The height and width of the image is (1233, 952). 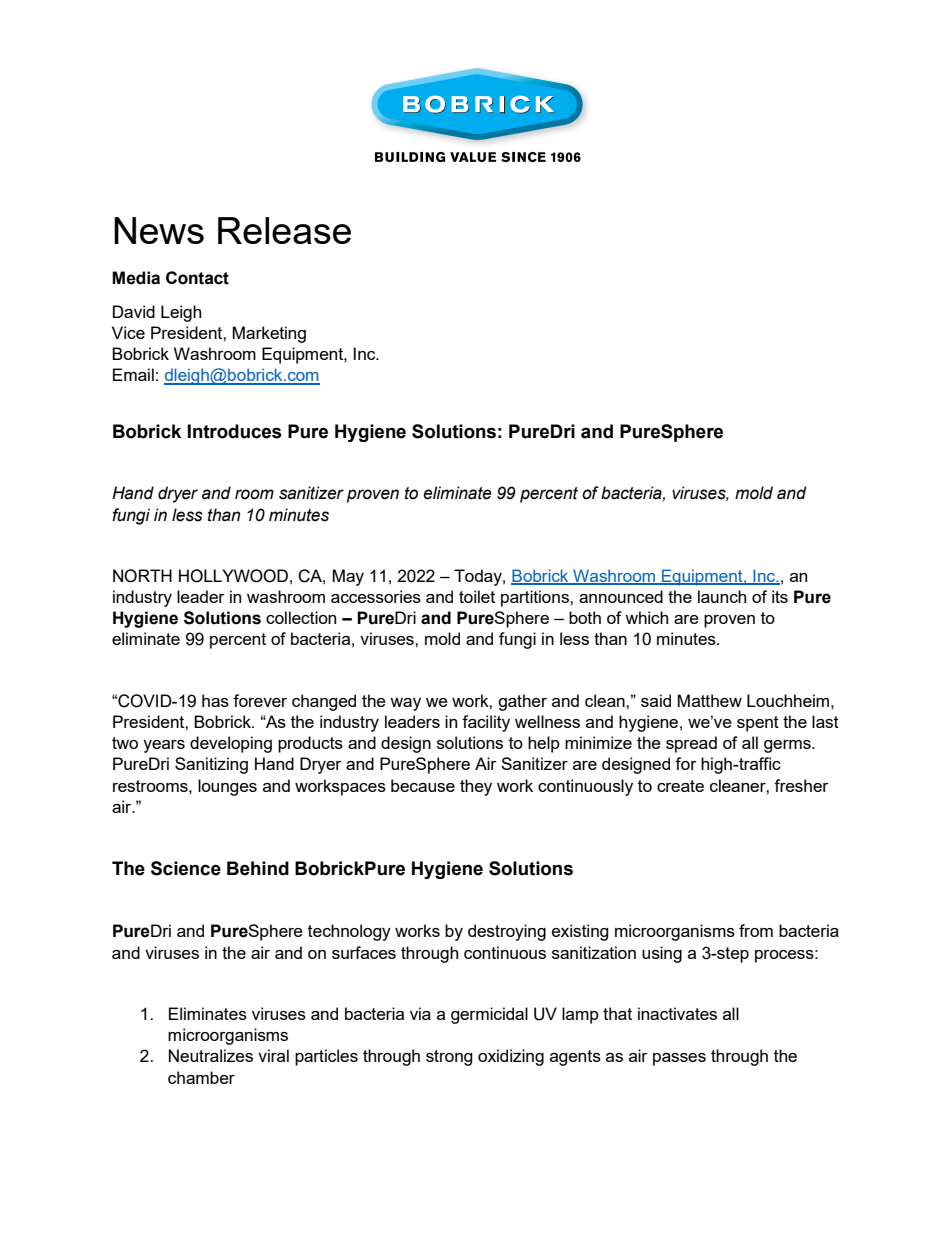 What do you see at coordinates (522, 702) in the image?
I see `gather` at bounding box center [522, 702].
